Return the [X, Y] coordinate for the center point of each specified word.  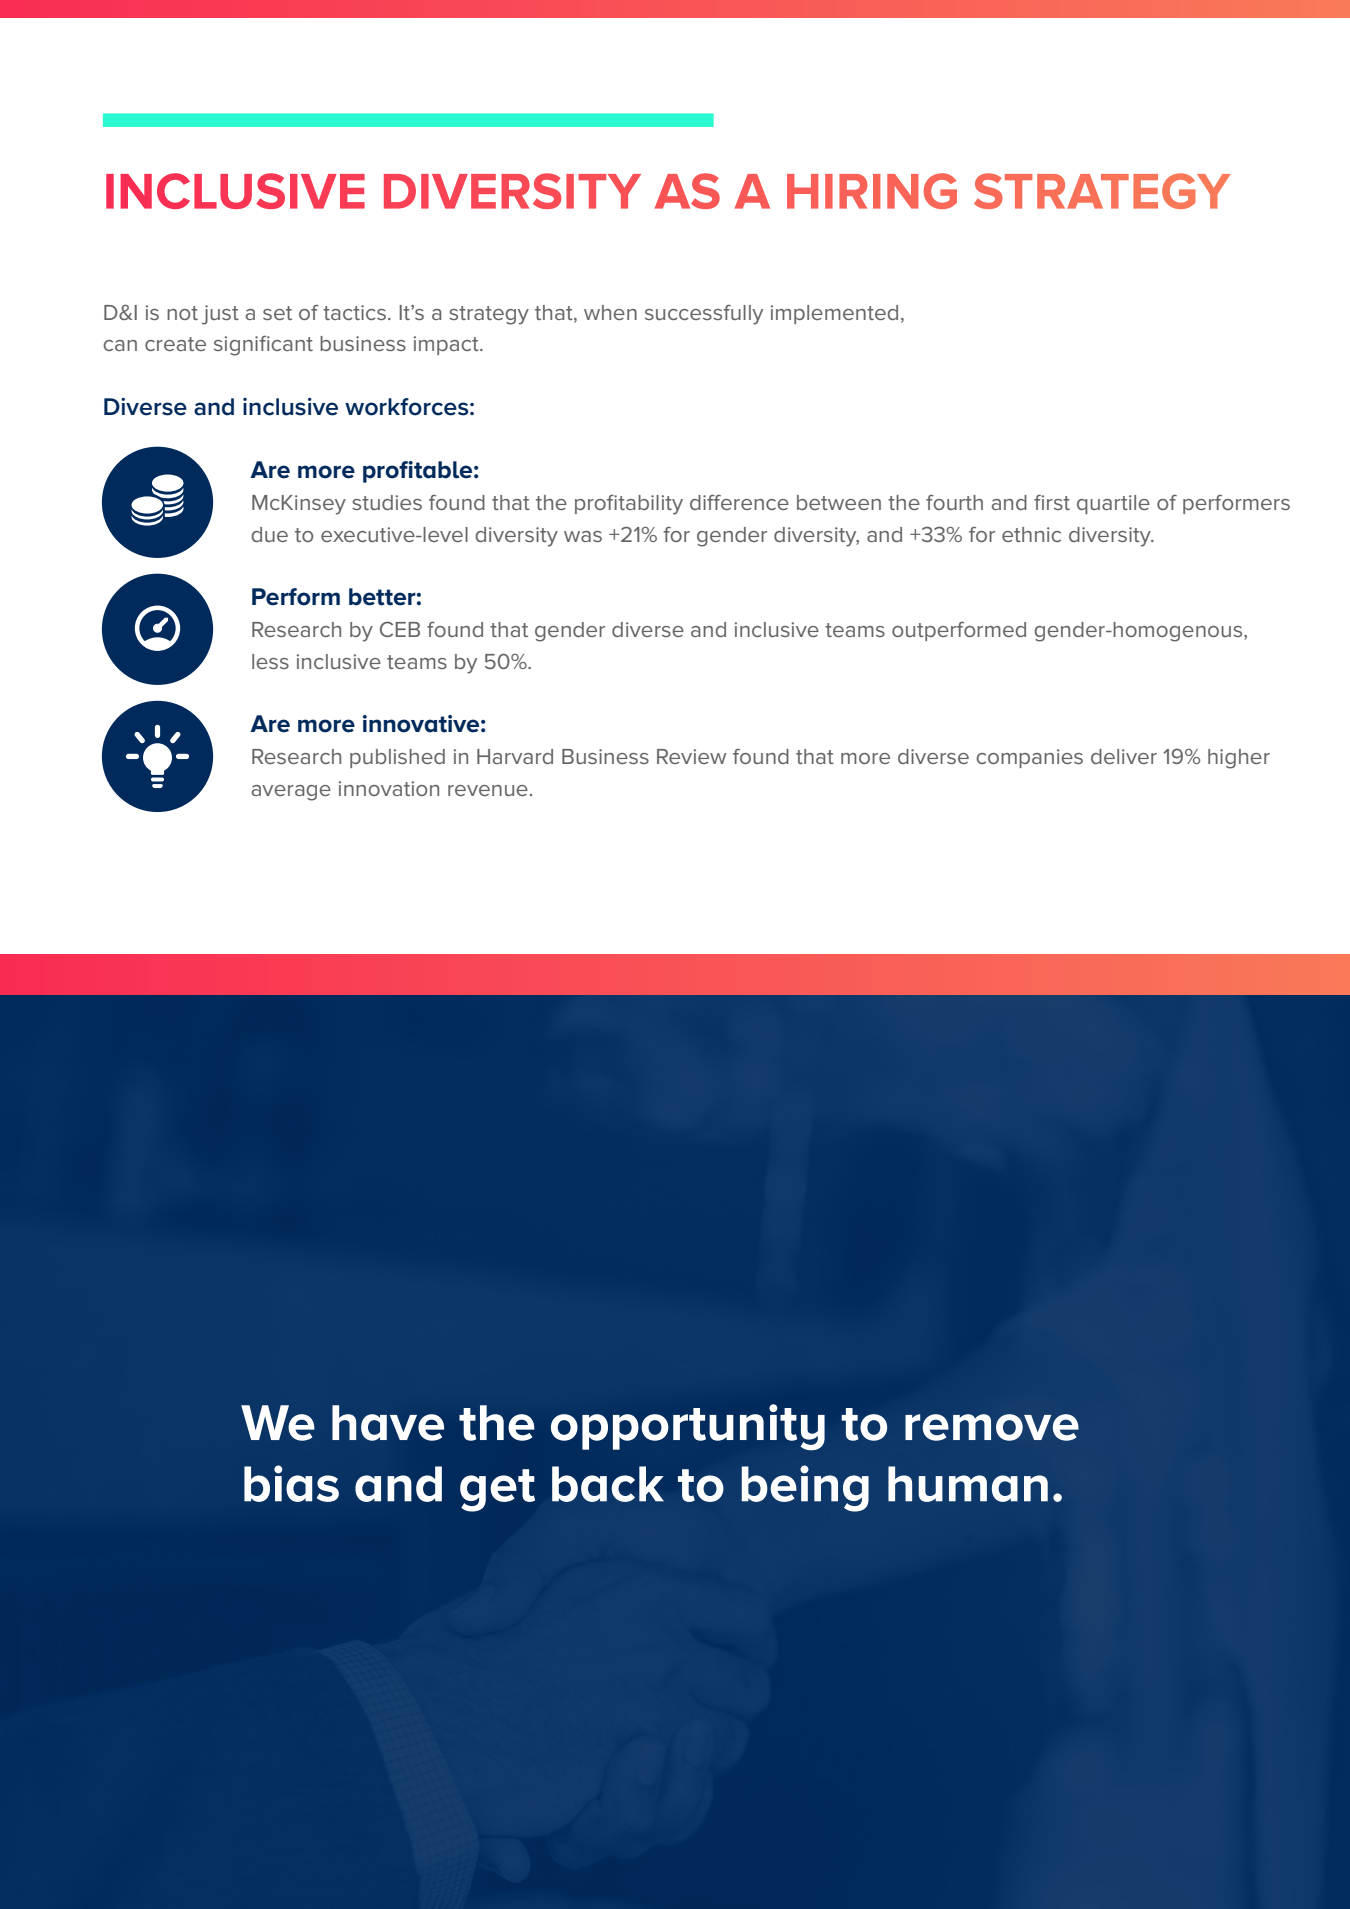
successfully [704, 315]
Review [691, 756]
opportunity [688, 1427]
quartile [1113, 504]
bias [291, 1483]
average [291, 793]
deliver [1124, 756]
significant [263, 345]
